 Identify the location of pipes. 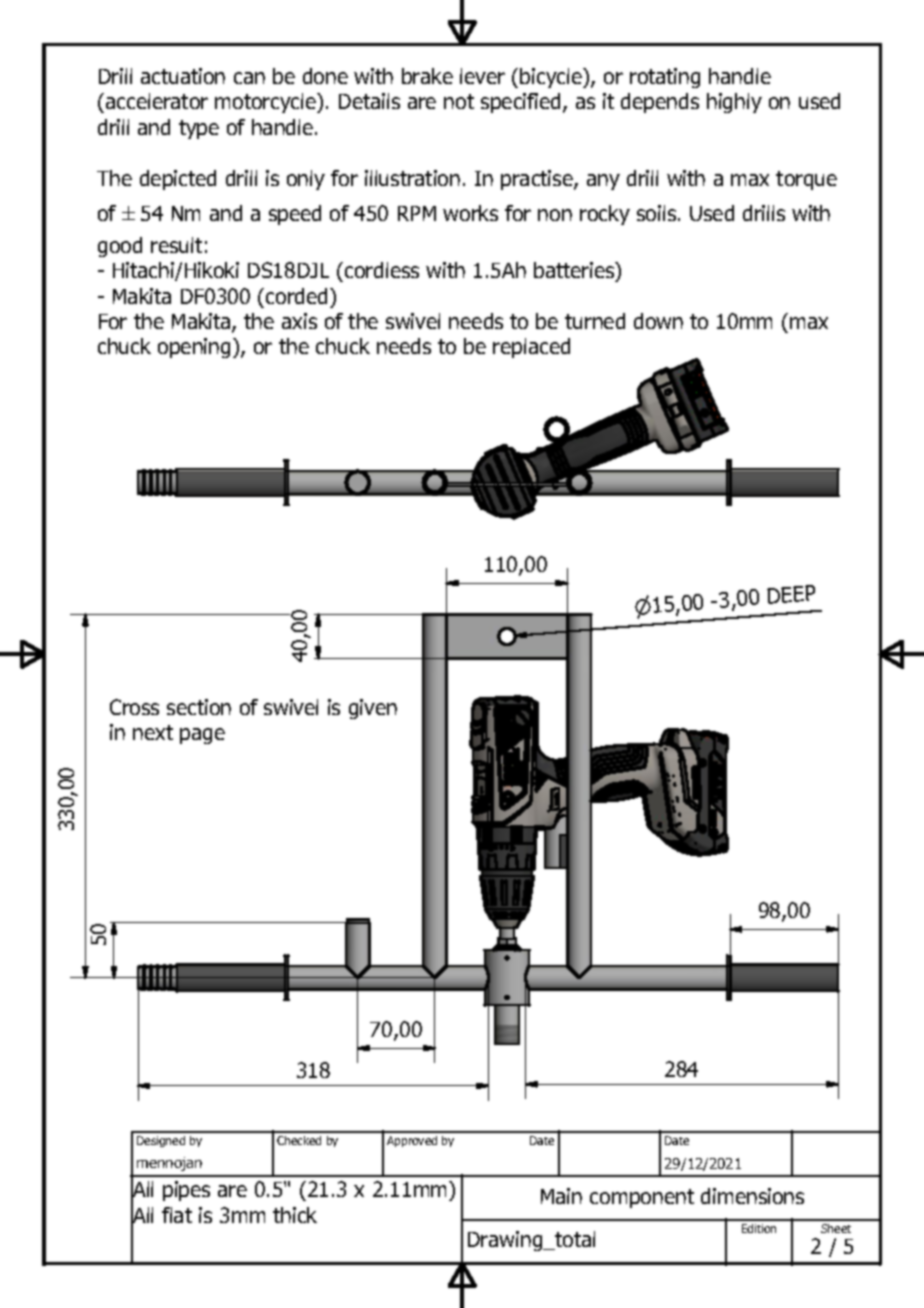
(186, 1191).
